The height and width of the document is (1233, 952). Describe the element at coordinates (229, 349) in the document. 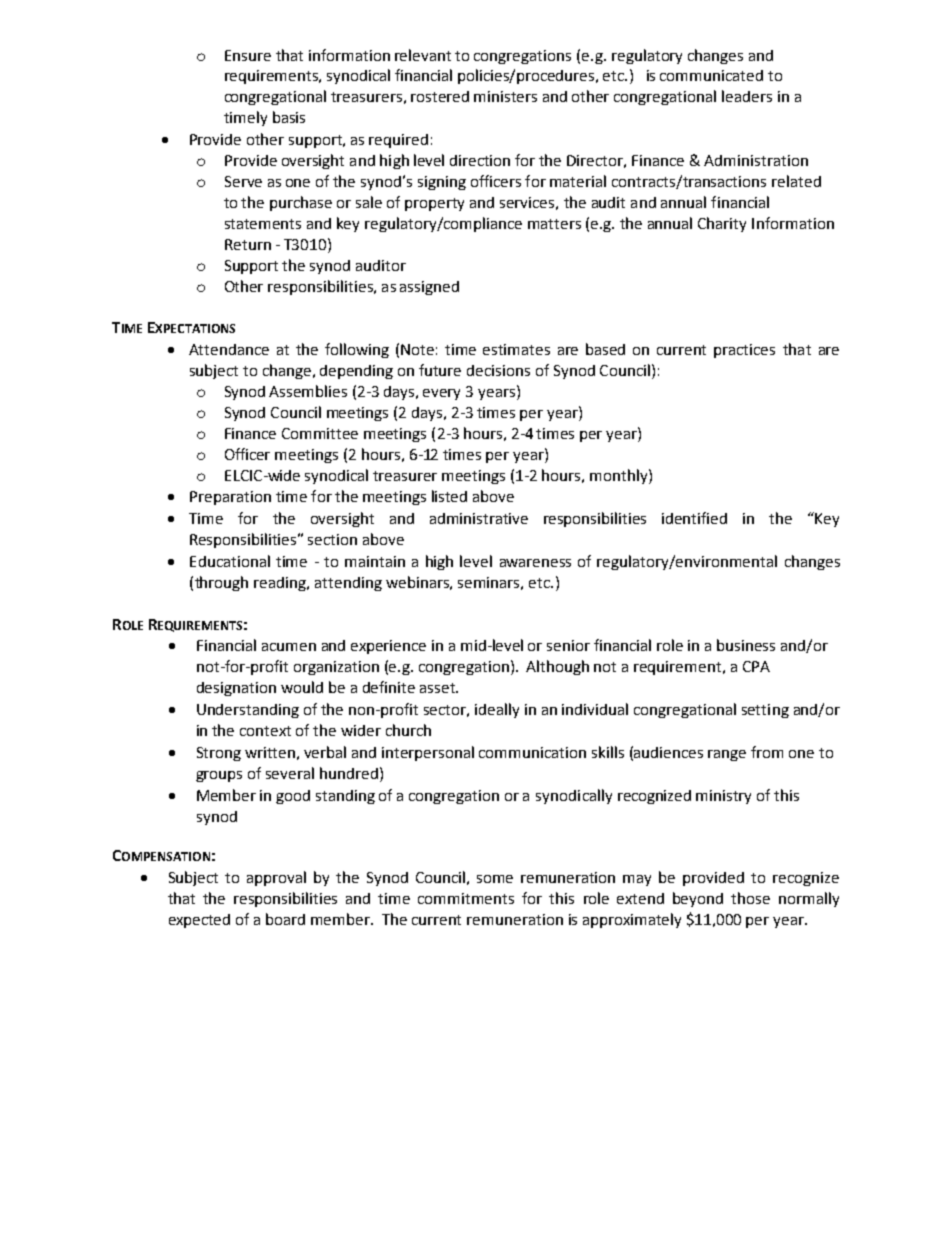

I see `Attendance` at that location.
